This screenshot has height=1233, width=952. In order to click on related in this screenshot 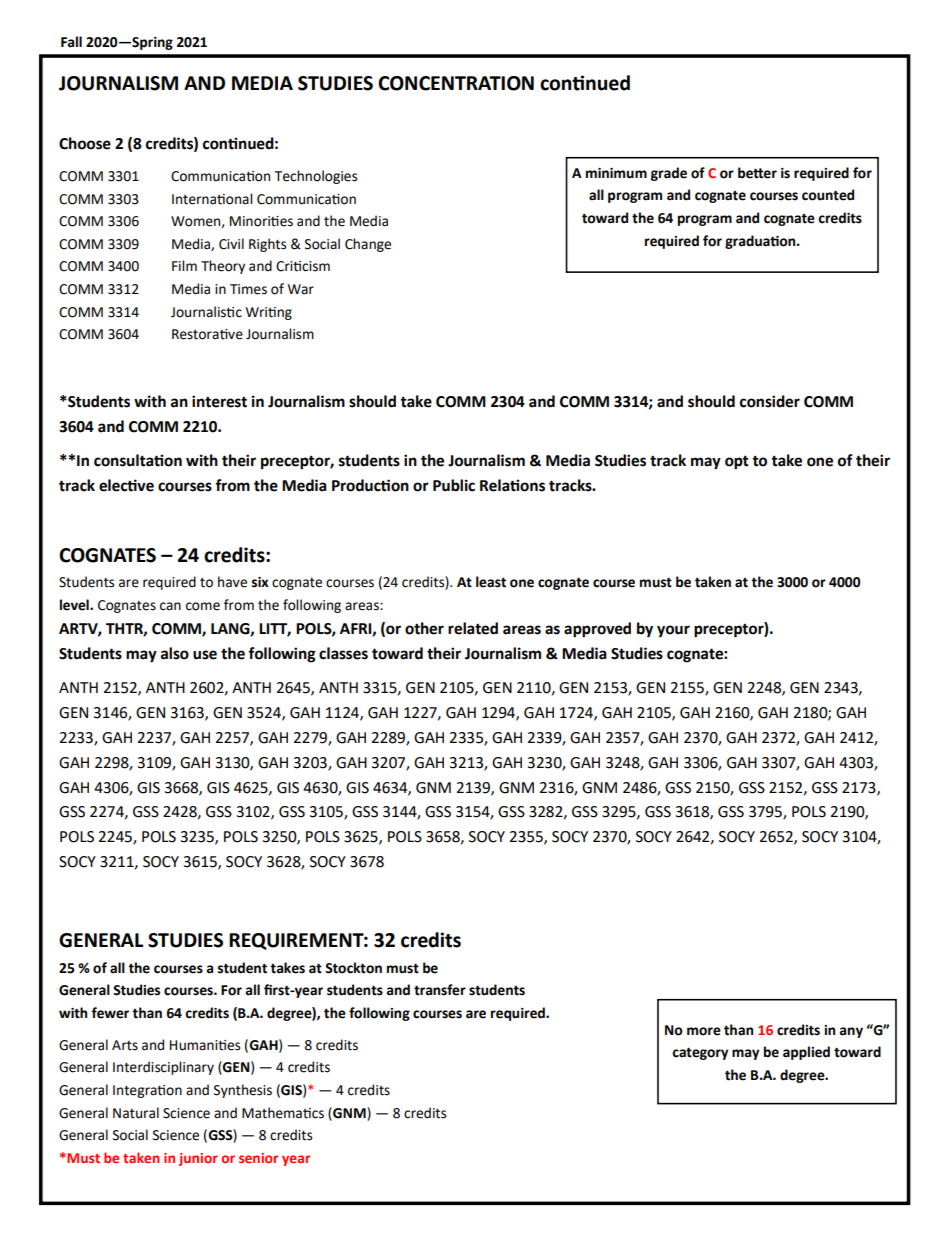, I will do `click(473, 628)`.
